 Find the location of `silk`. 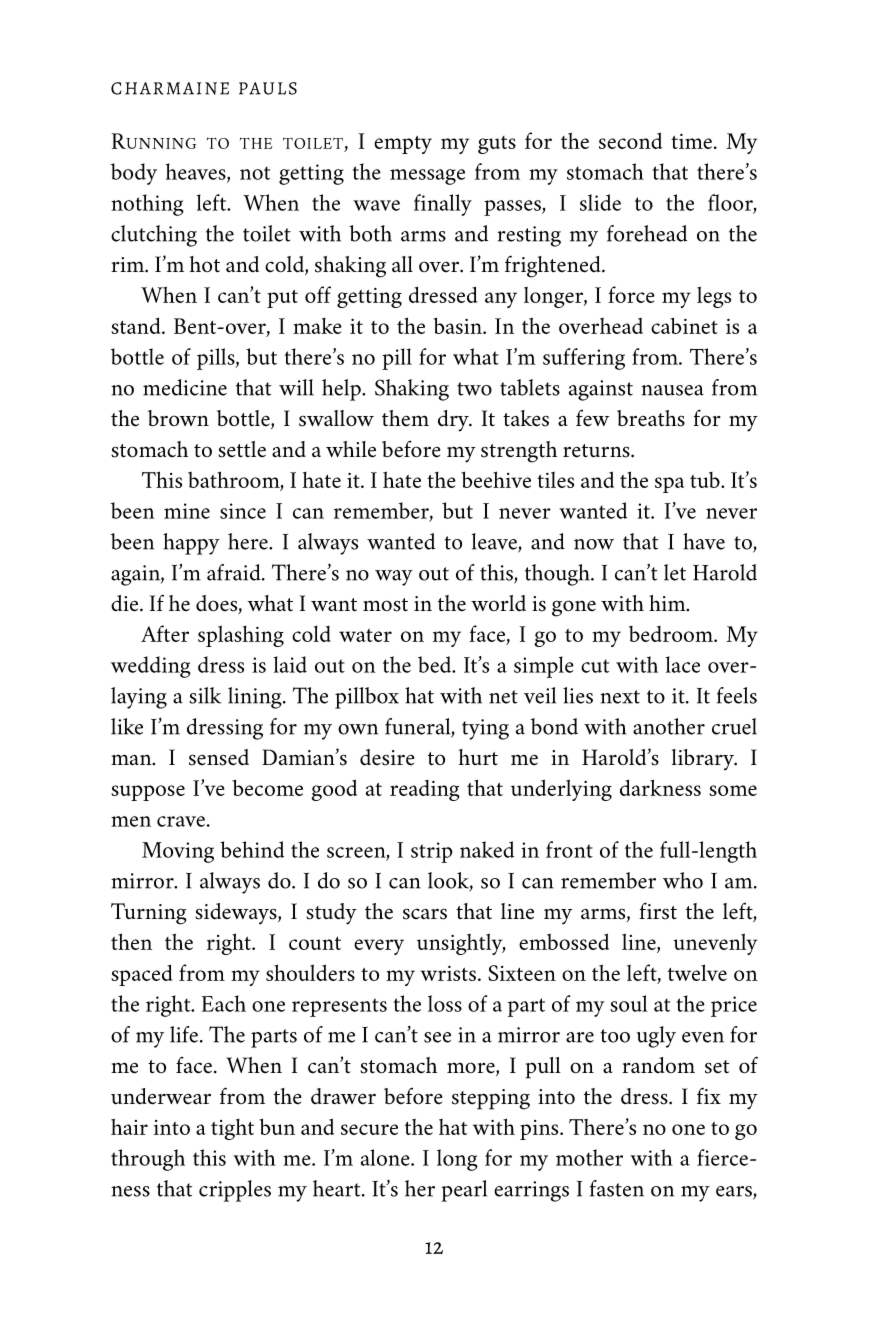

silk is located at coordinates (205, 695).
